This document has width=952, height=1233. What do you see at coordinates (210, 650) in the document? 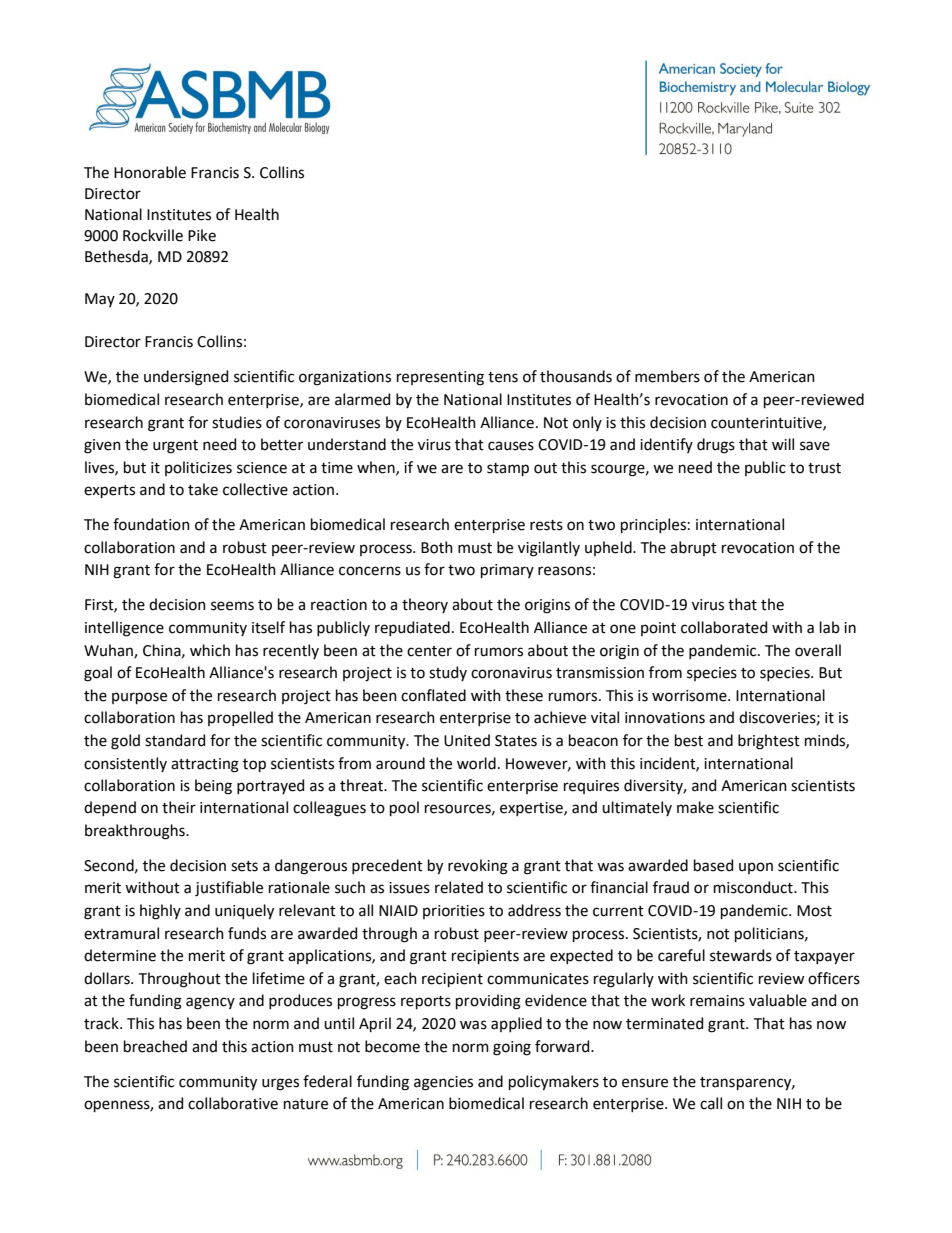
I see `which` at bounding box center [210, 650].
